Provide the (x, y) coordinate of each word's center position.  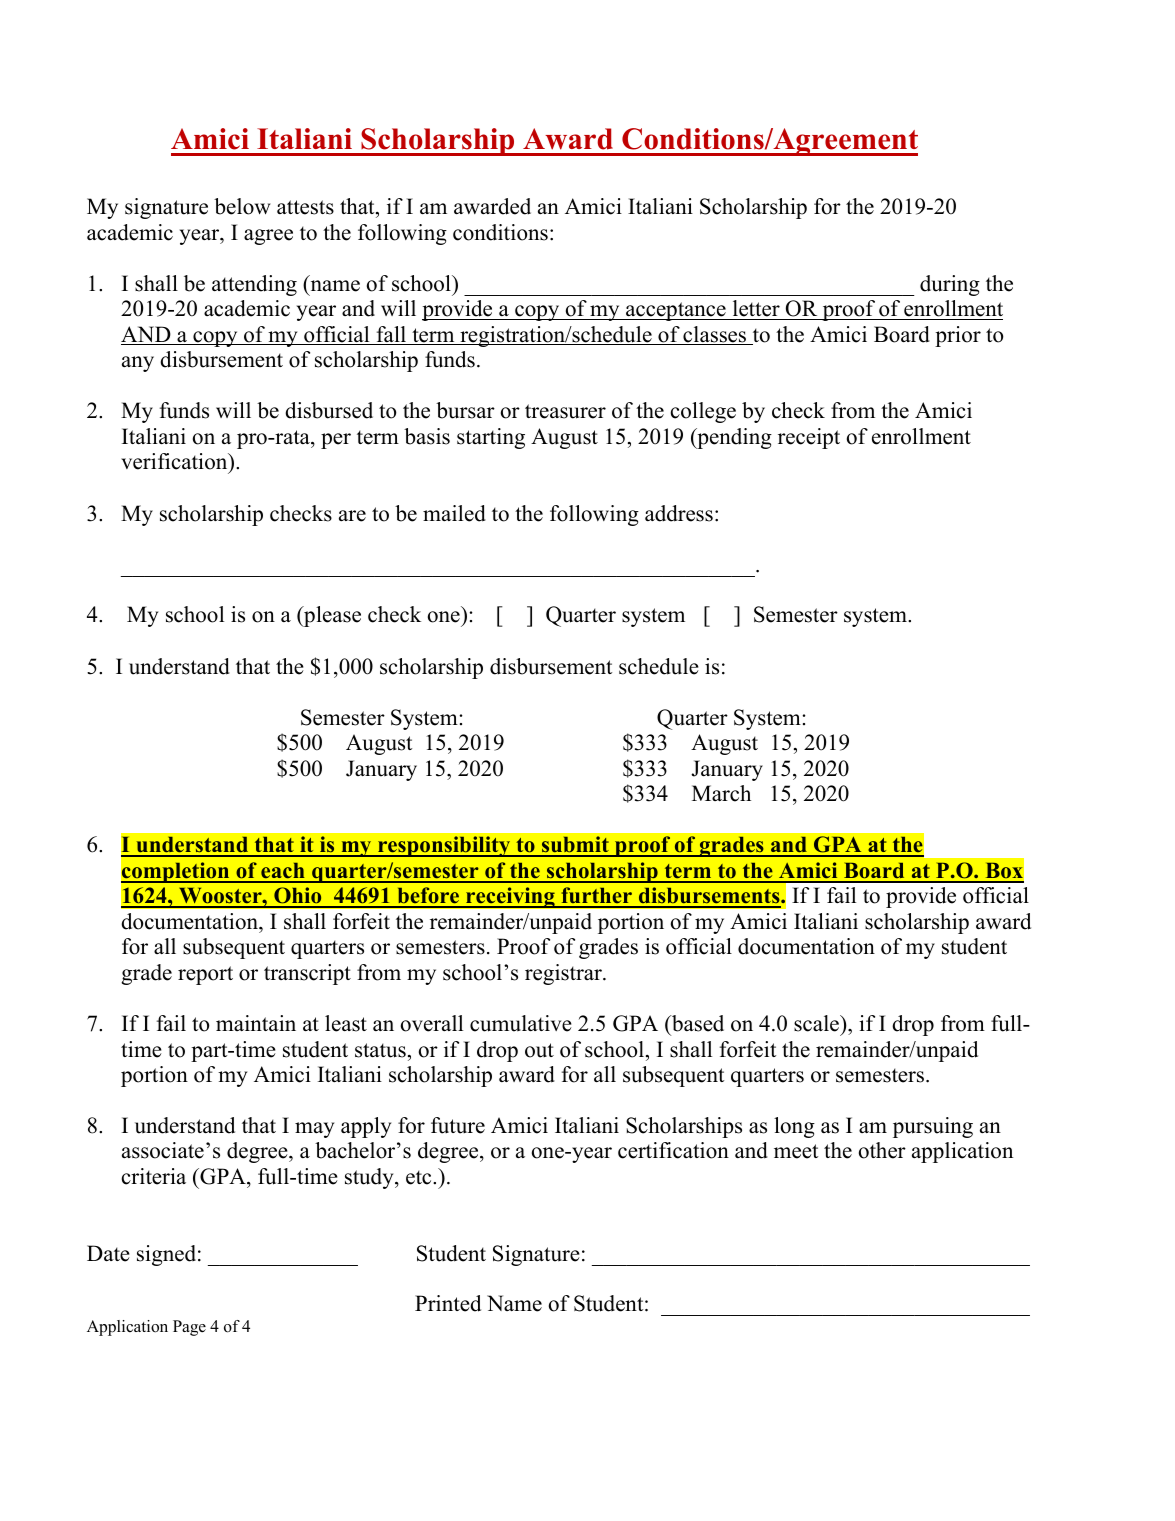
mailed (454, 513)
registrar (564, 974)
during (950, 285)
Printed (448, 1303)
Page (189, 1328)
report (205, 975)
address (679, 513)
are (352, 516)
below (242, 206)
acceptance (676, 311)
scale (817, 1023)
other (882, 1150)
